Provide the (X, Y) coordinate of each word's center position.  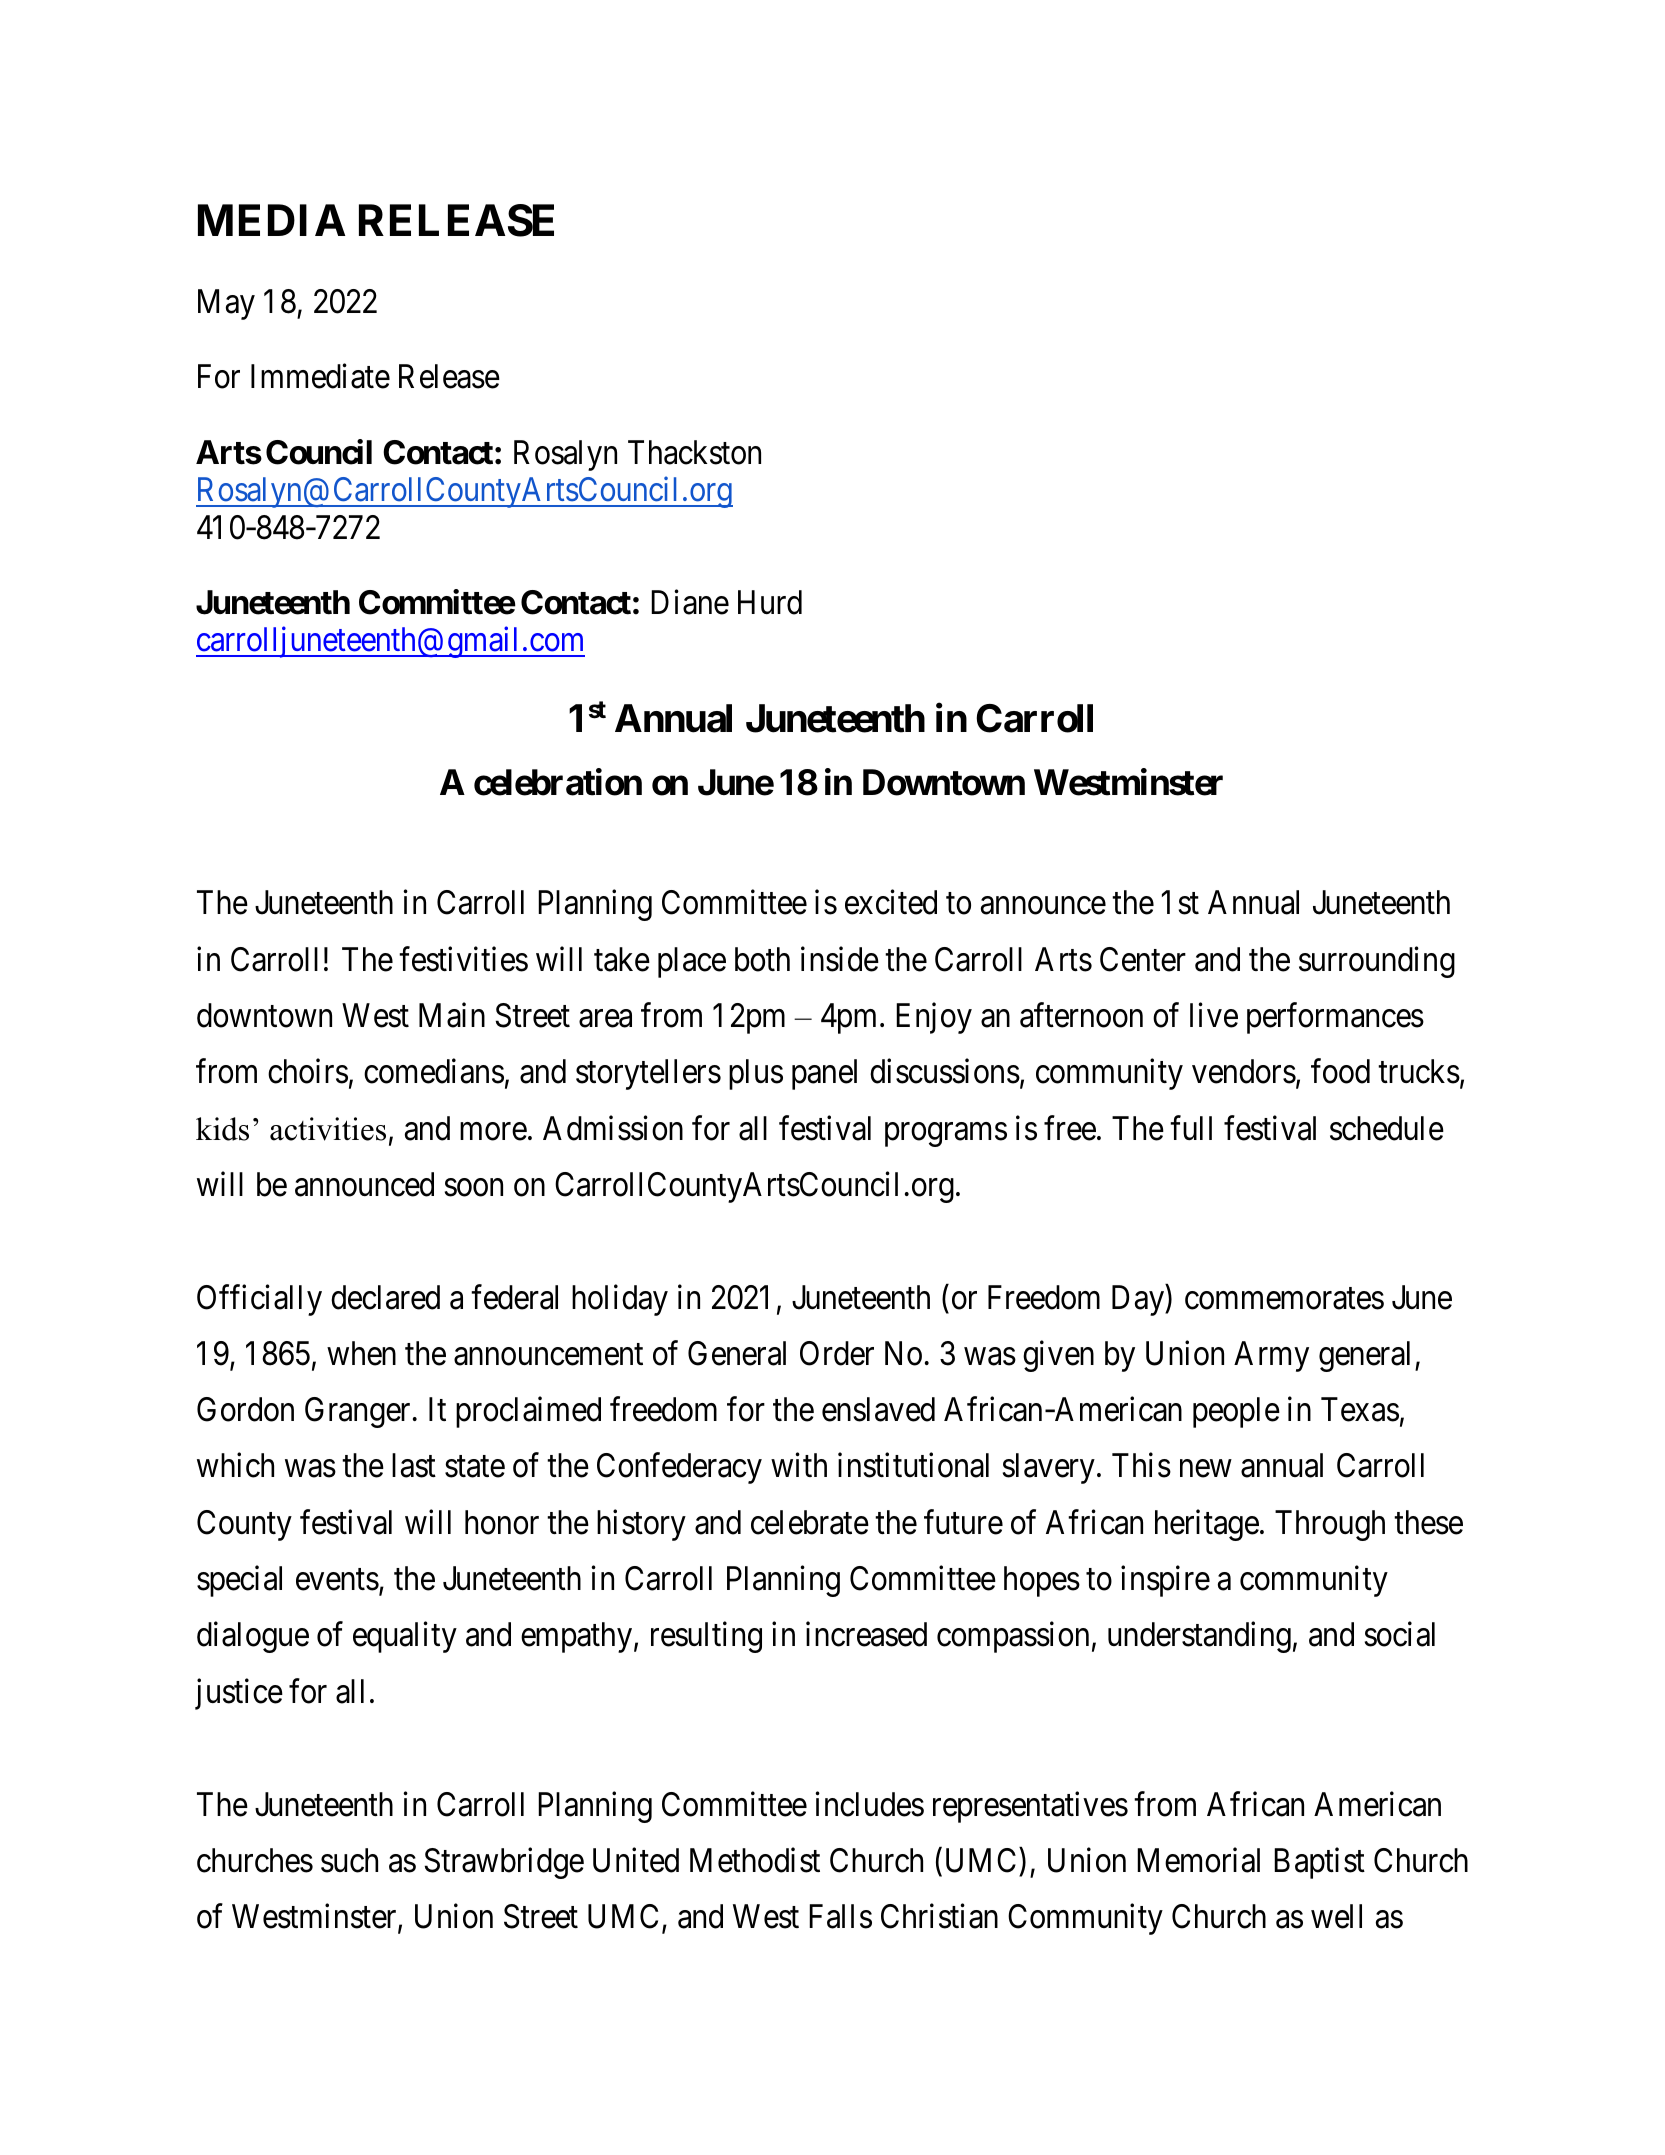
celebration (558, 782)
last (414, 1465)
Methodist (755, 1860)
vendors (1244, 1071)
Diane (690, 602)
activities (328, 1129)
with (799, 1465)
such (349, 1860)
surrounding (1377, 962)
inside (840, 959)
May (226, 305)
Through (1330, 1525)
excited (891, 902)
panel (824, 1074)
